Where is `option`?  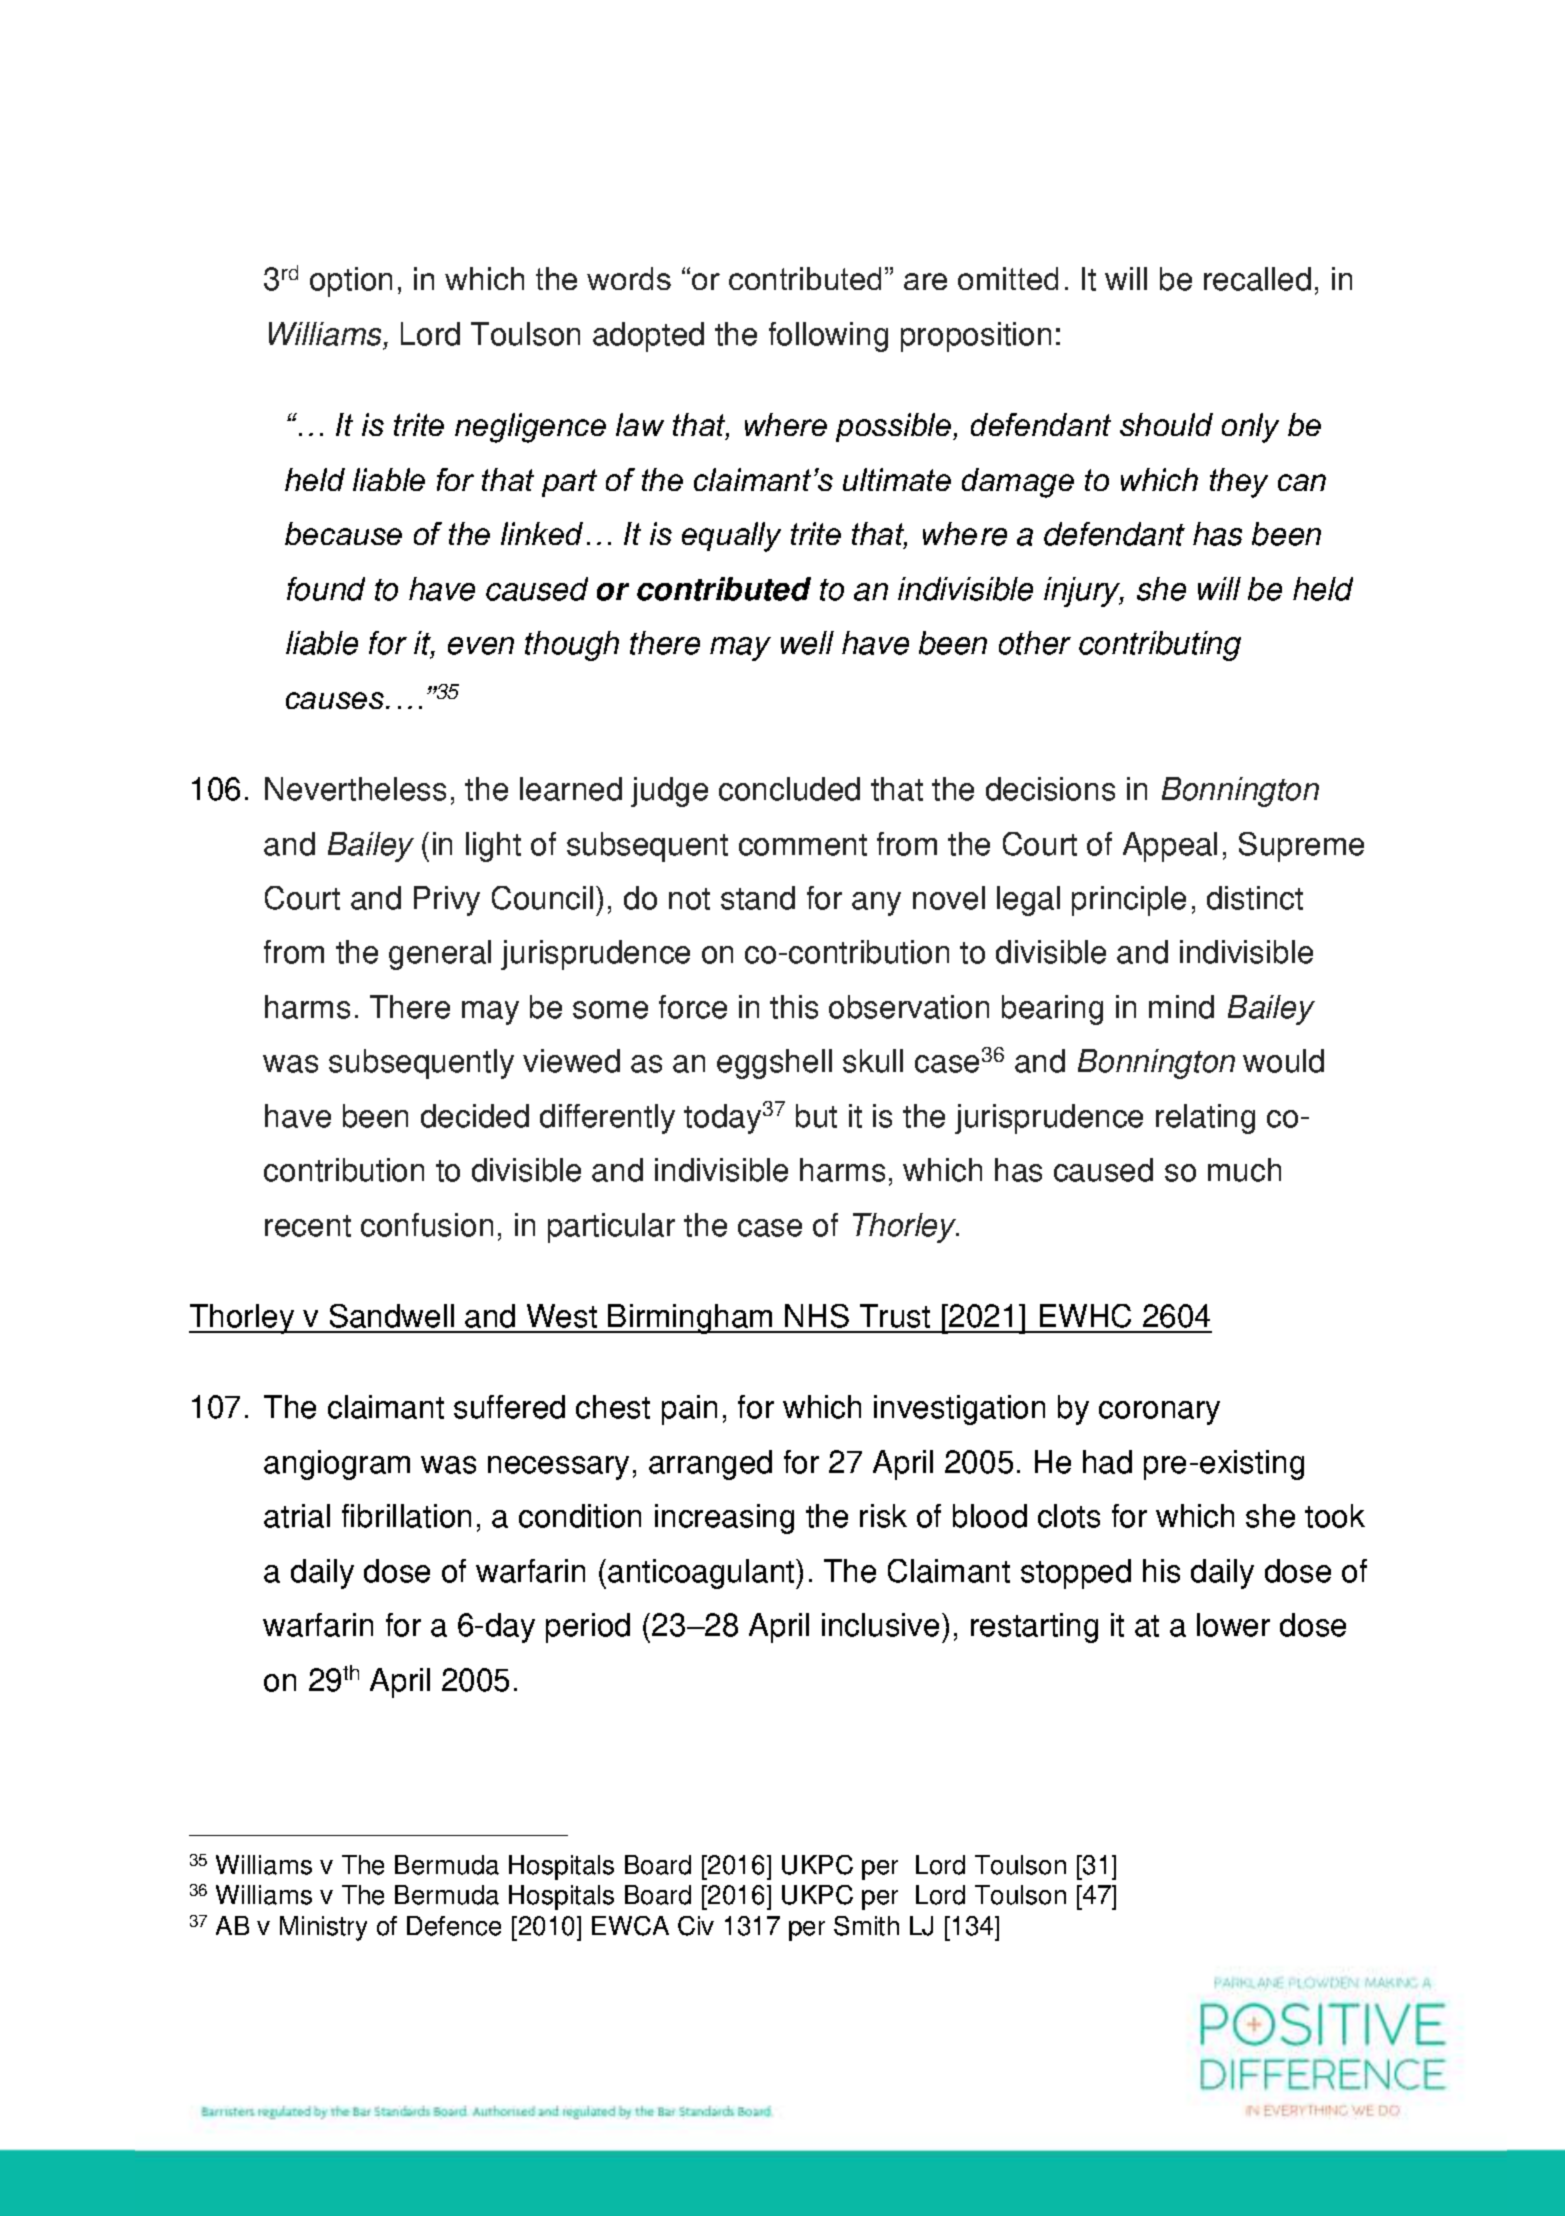 option is located at coordinates (351, 282).
